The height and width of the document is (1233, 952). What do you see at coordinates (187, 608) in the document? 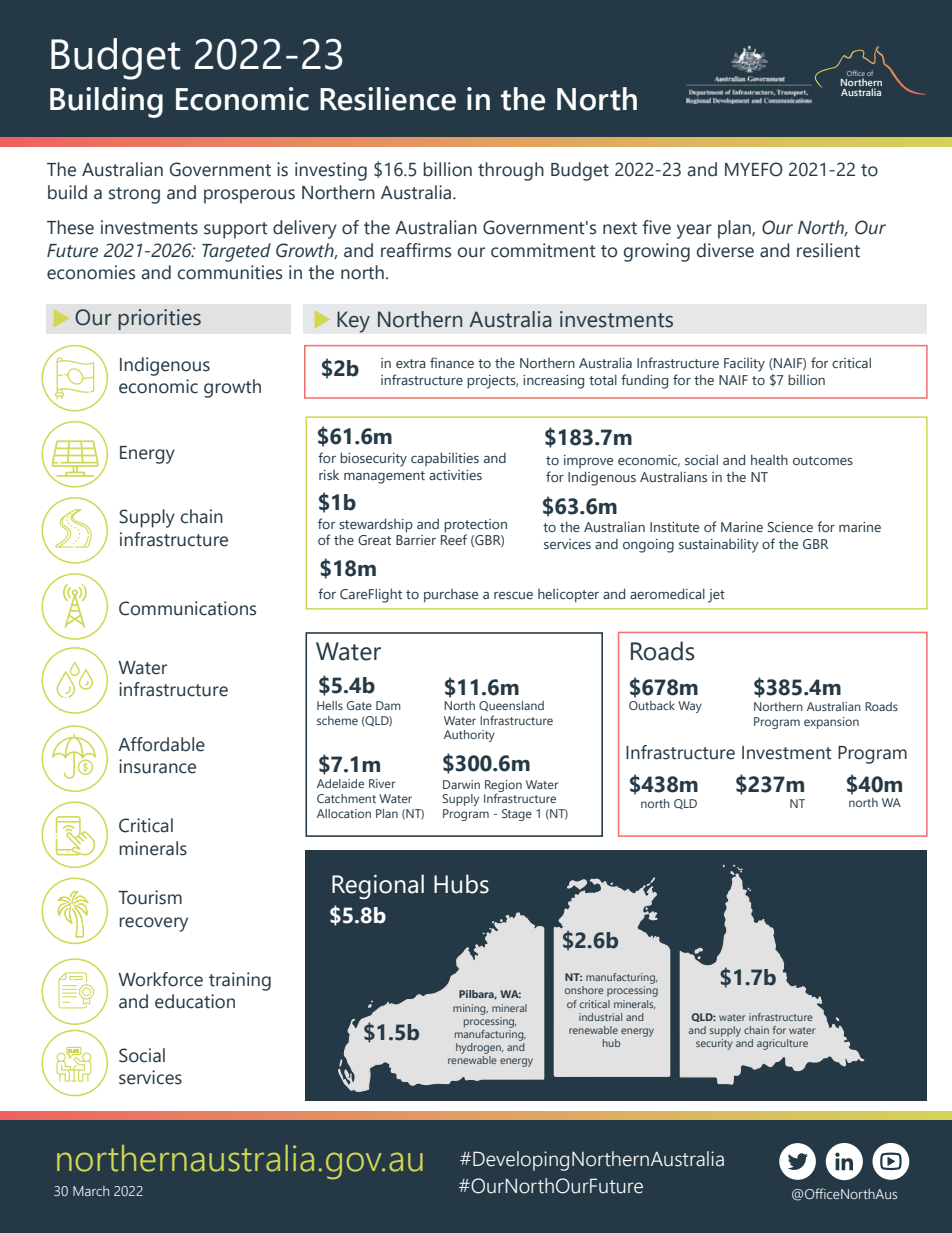
I see `Communications` at bounding box center [187, 608].
